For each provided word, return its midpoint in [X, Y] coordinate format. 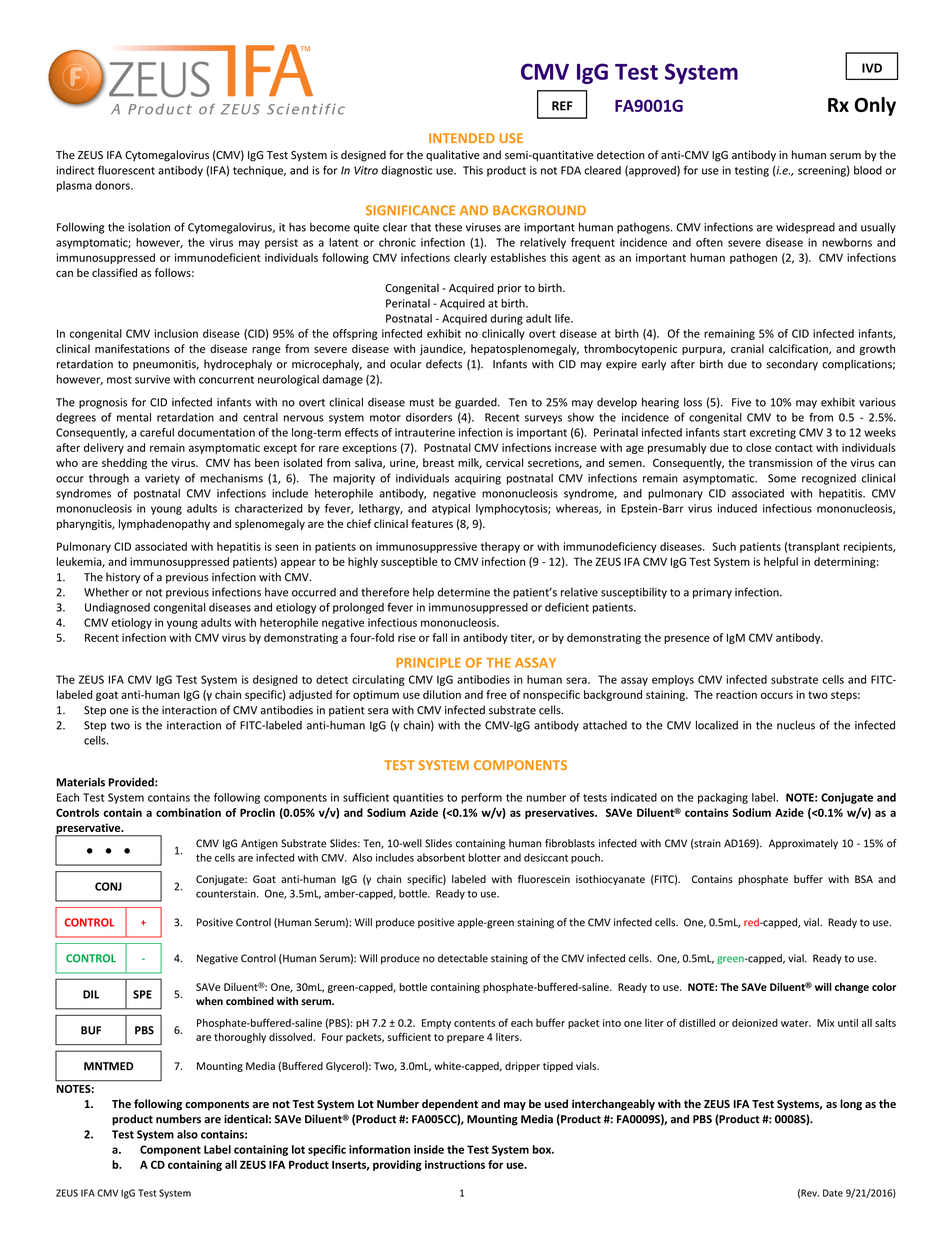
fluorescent [126, 170]
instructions [455, 1164]
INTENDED [462, 138]
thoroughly [240, 1038]
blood [868, 170]
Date [833, 1193]
